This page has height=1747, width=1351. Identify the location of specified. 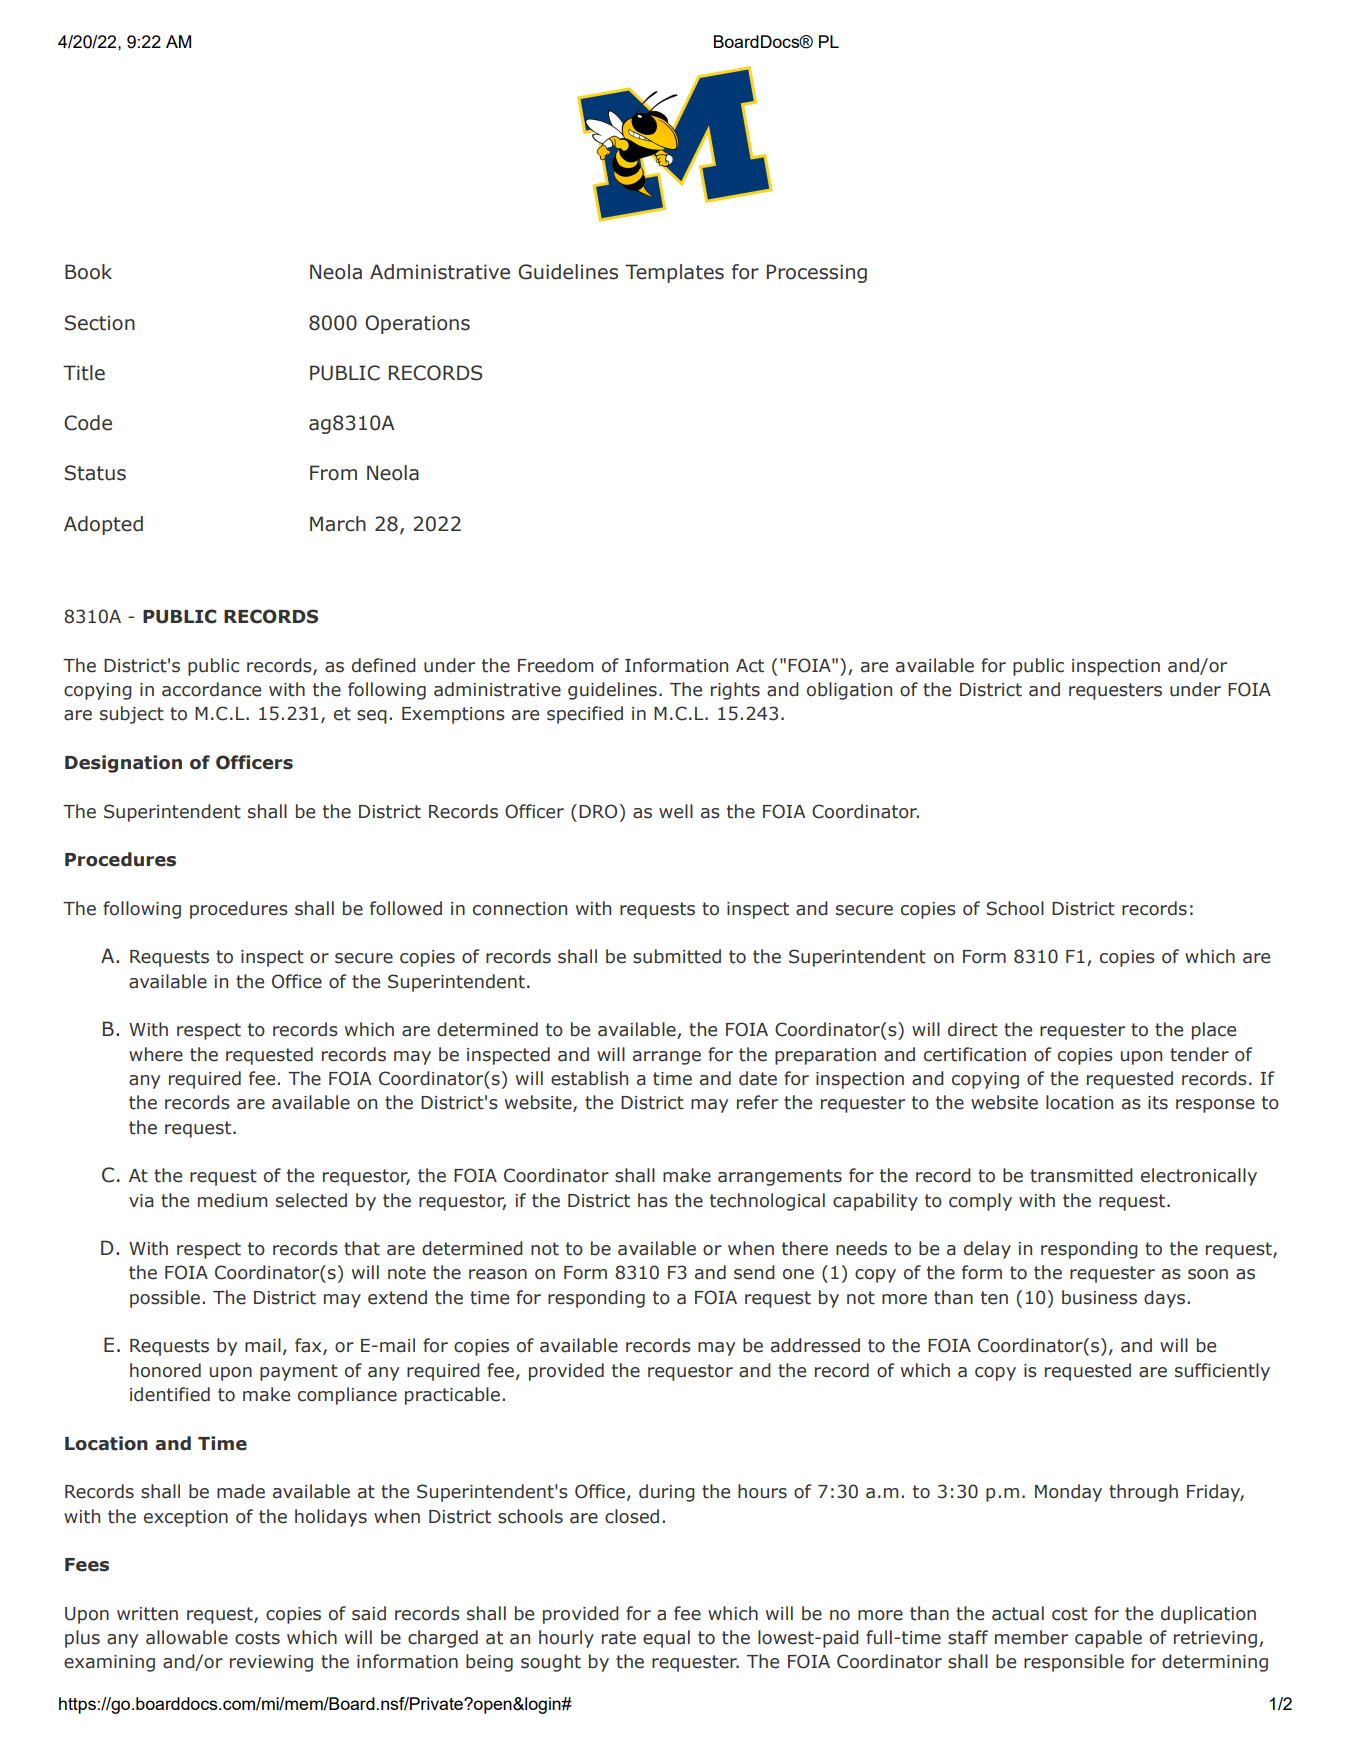
(585, 715).
